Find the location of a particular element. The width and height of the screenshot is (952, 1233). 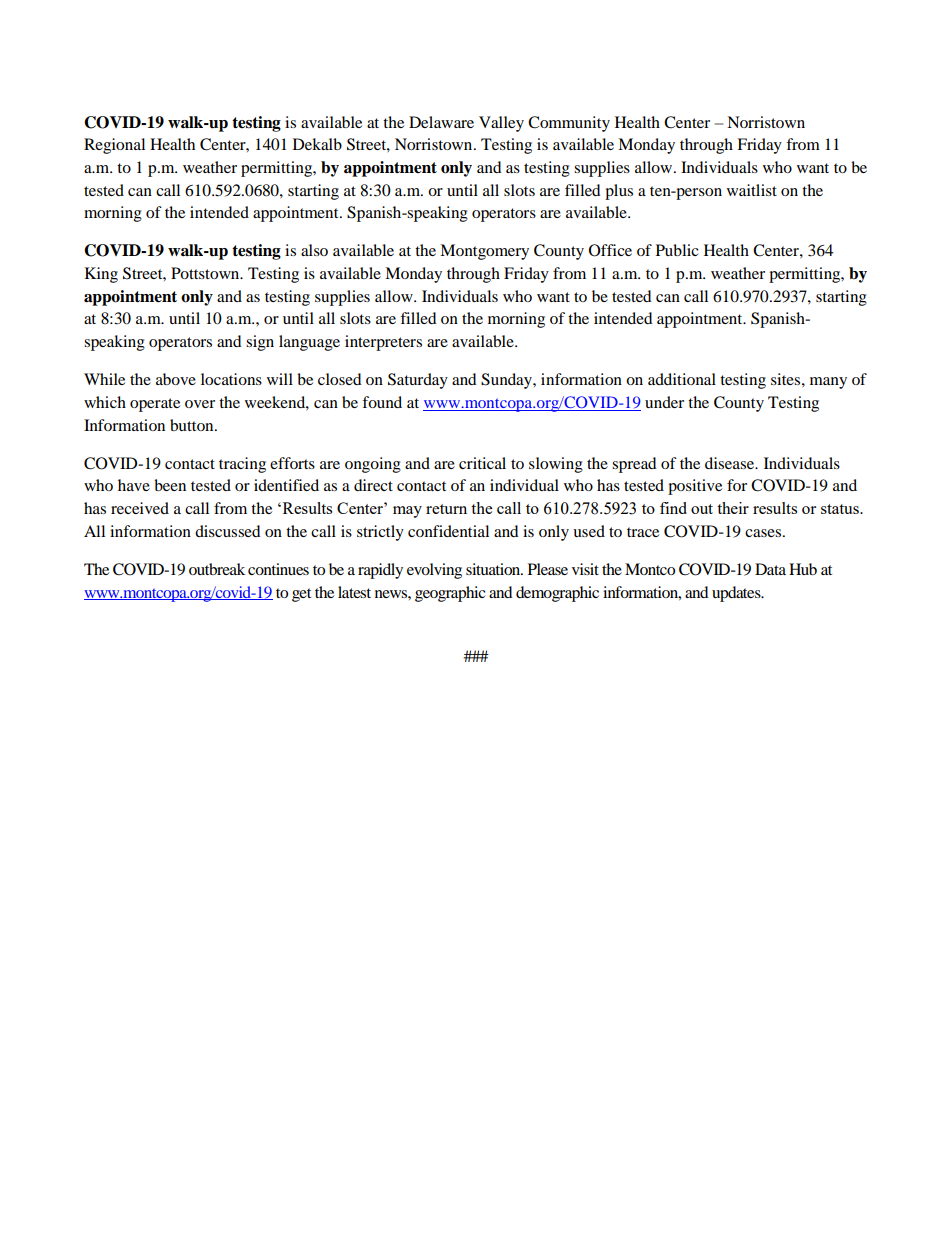

Saturday is located at coordinates (418, 381).
